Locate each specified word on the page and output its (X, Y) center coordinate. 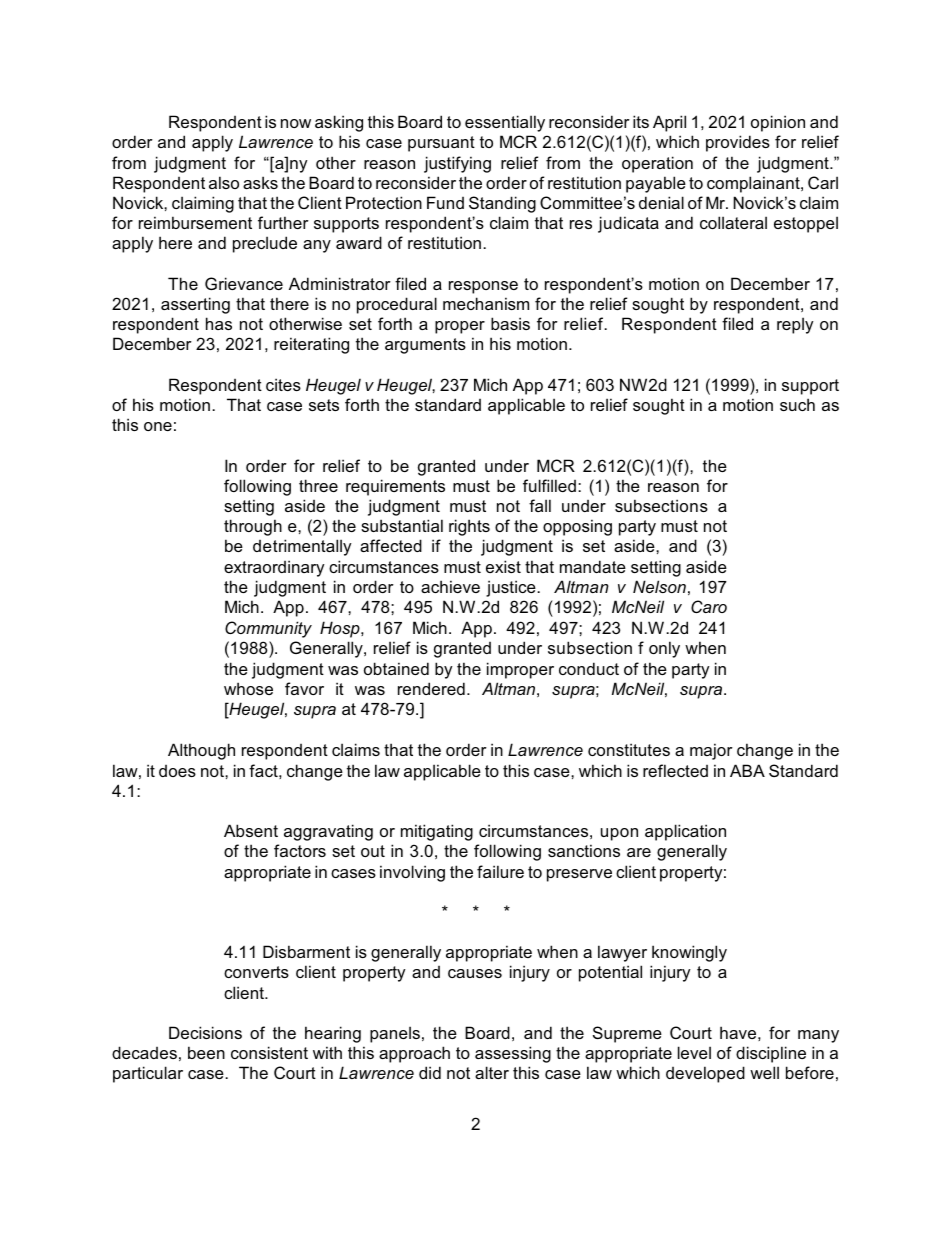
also (224, 182)
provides (738, 143)
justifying (457, 164)
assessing (513, 1054)
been (206, 1052)
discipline (771, 1054)
